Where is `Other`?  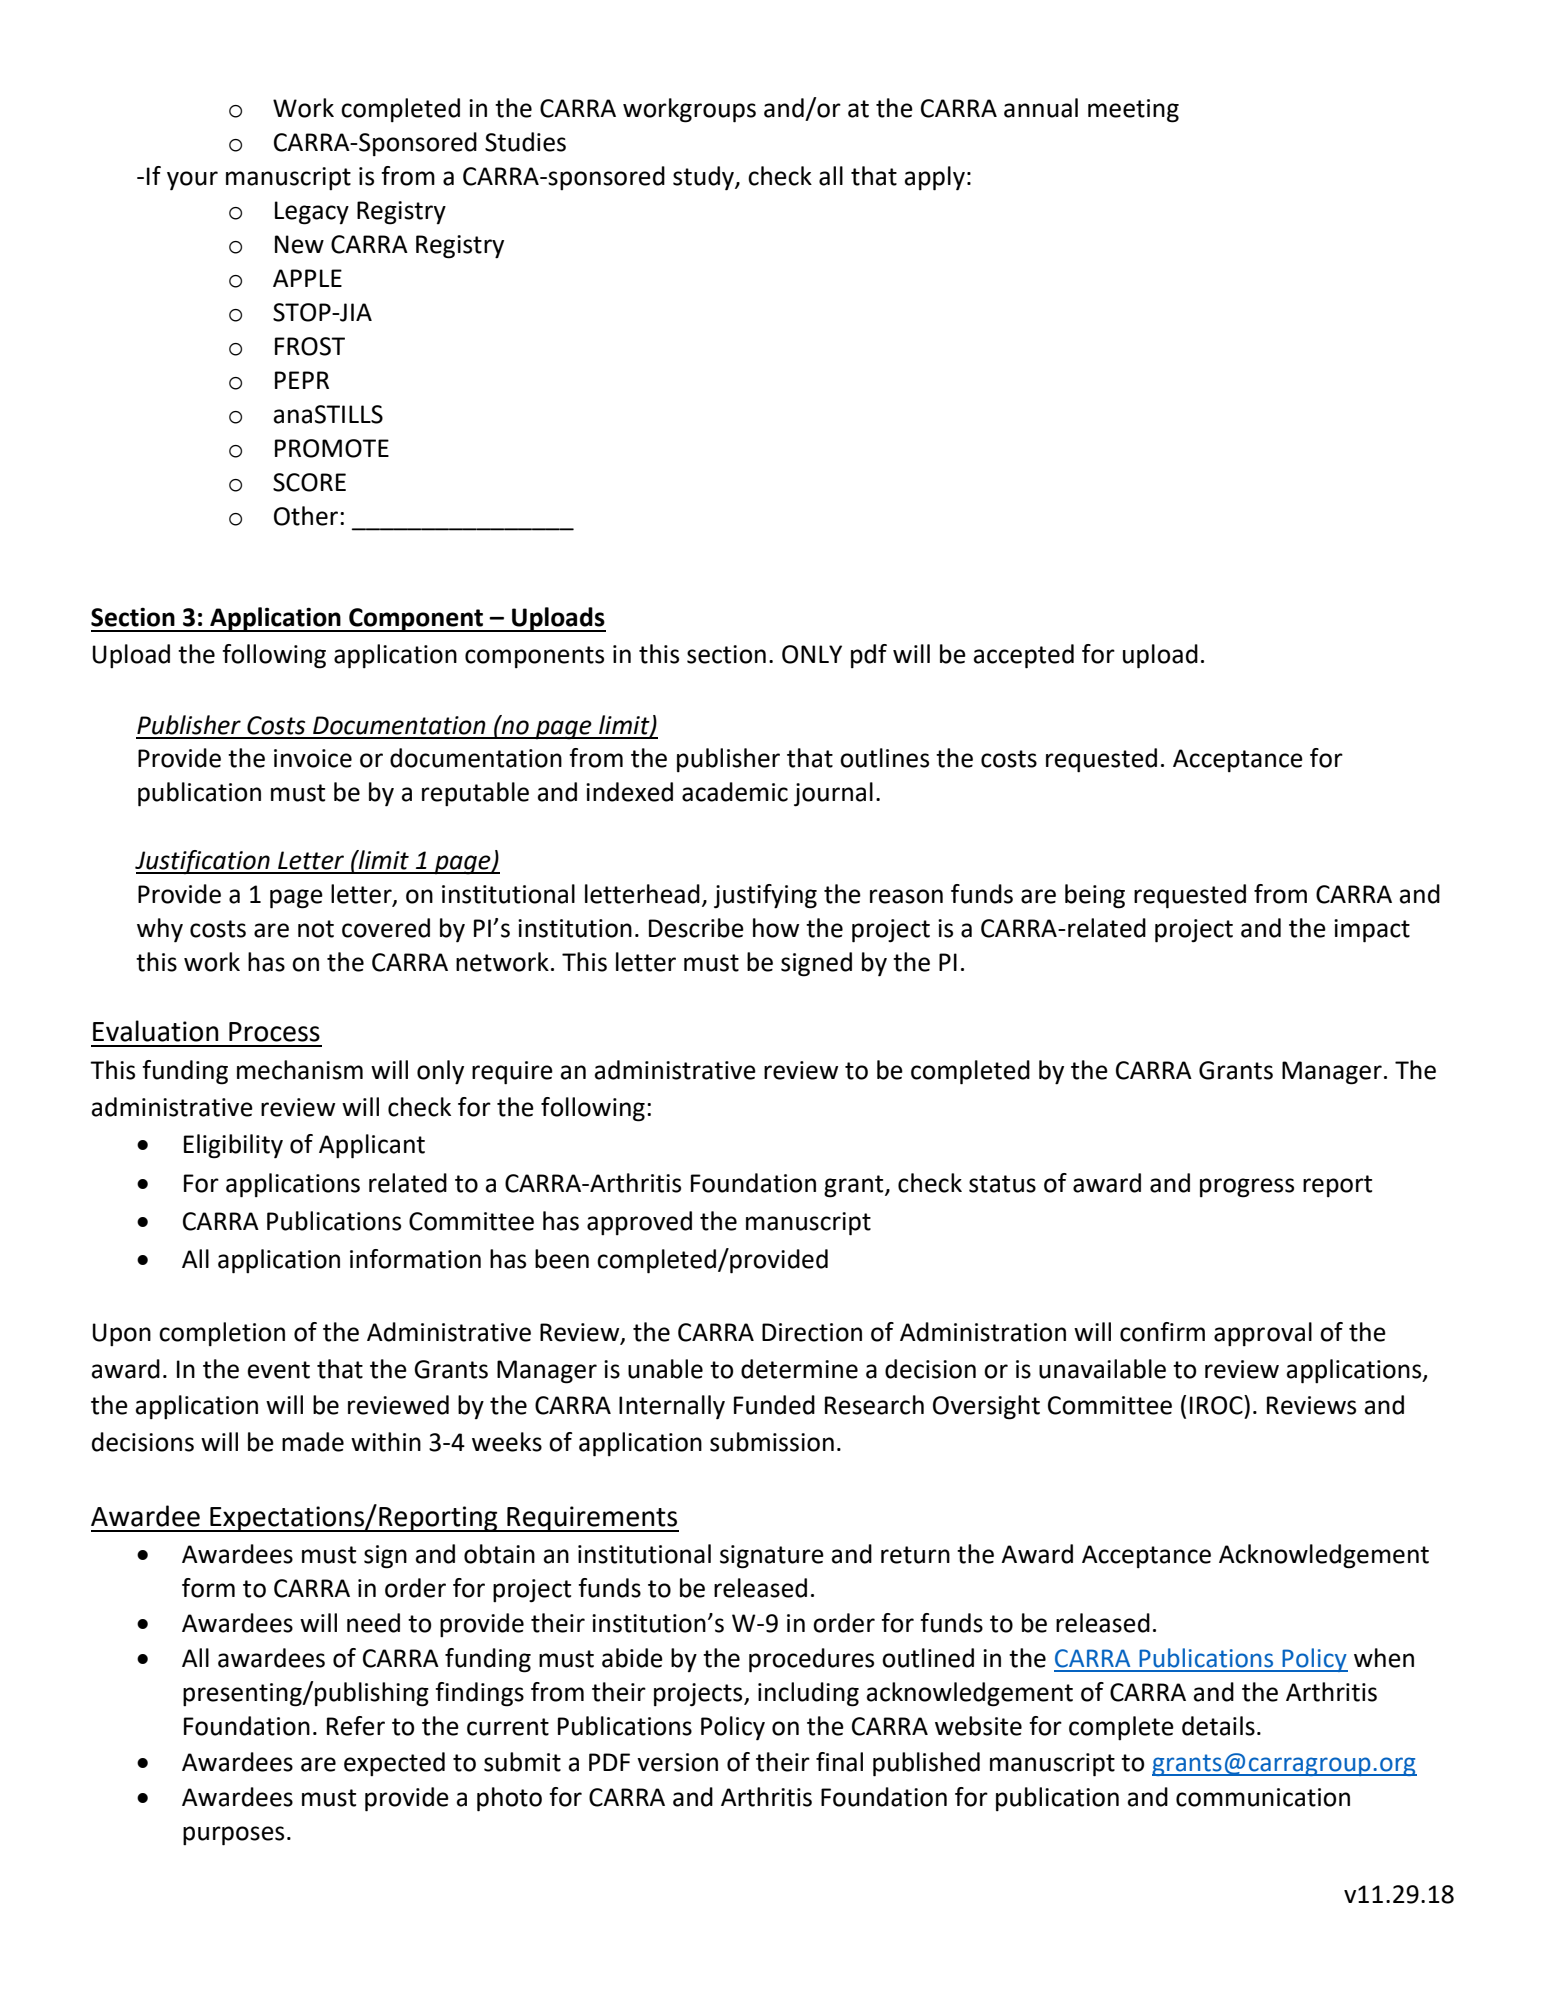 Other is located at coordinates (307, 516).
